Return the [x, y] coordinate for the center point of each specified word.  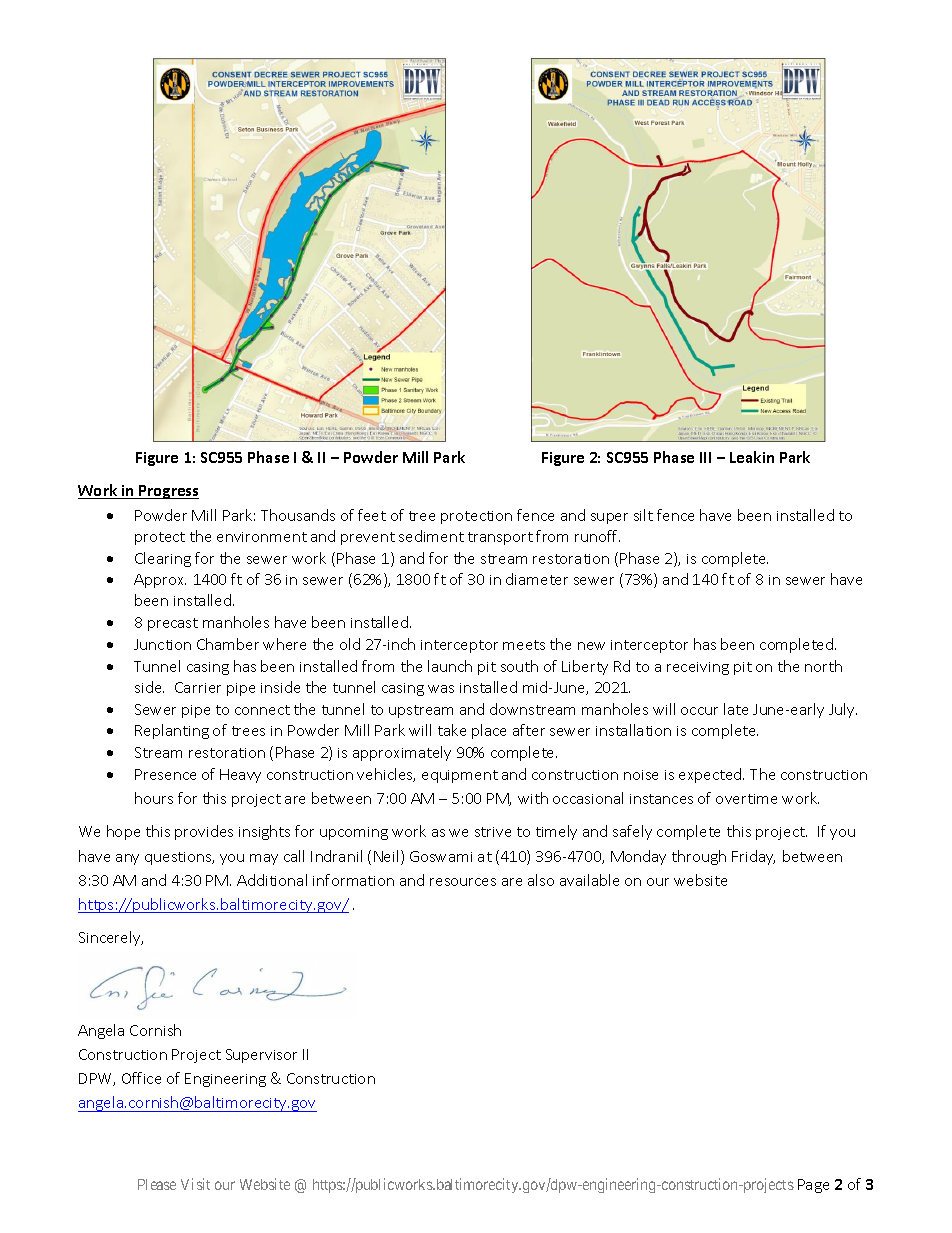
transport [500, 538]
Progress [168, 492]
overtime [746, 799]
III [705, 457]
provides [204, 832]
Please [157, 1184]
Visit [195, 1184]
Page [813, 1186]
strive [493, 832]
